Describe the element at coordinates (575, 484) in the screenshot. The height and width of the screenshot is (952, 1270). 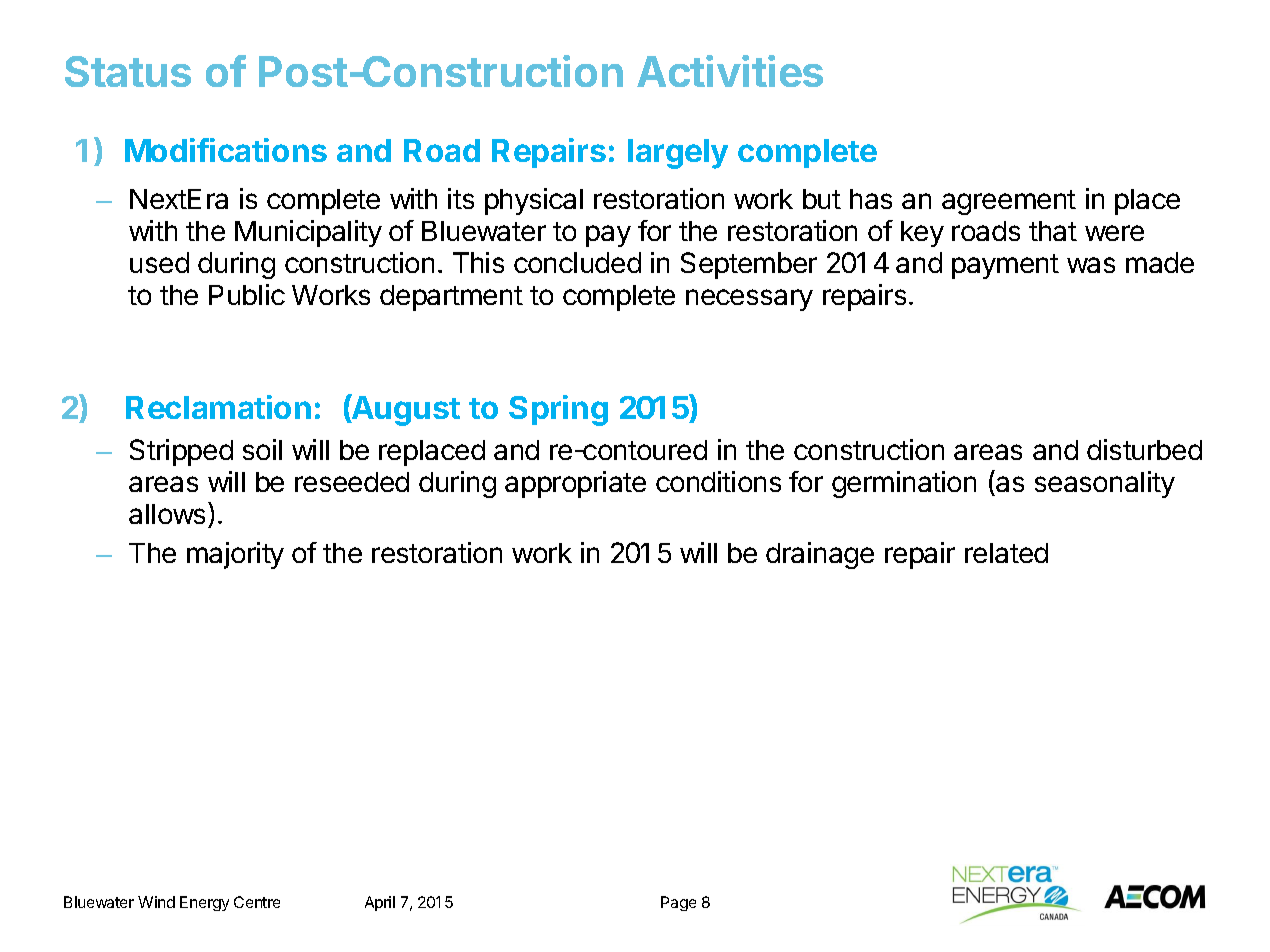
I see `appropriate` at that location.
